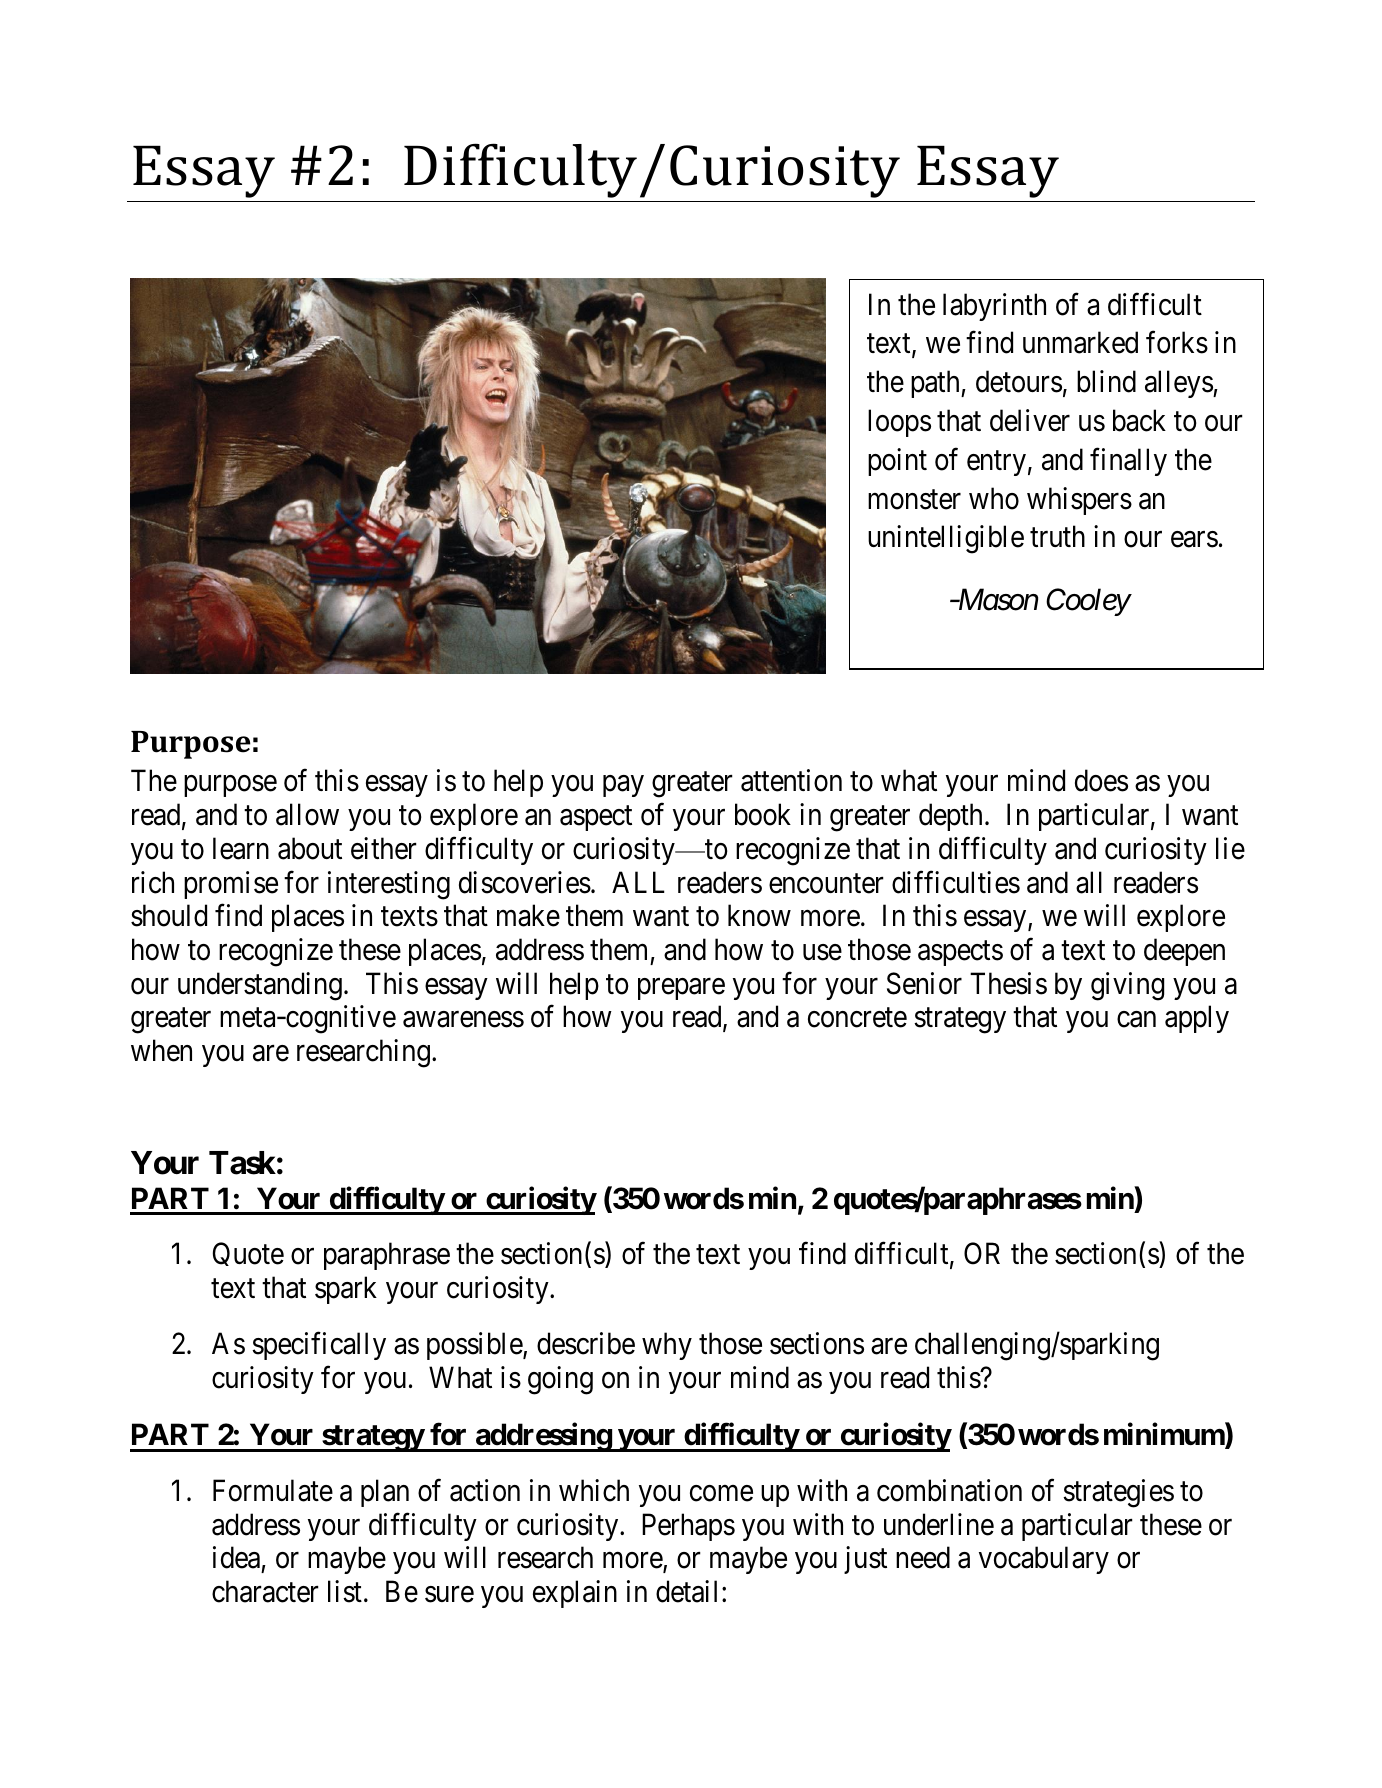 The height and width of the screenshot is (1788, 1382). I want to click on vocabulary, so click(1044, 1560).
